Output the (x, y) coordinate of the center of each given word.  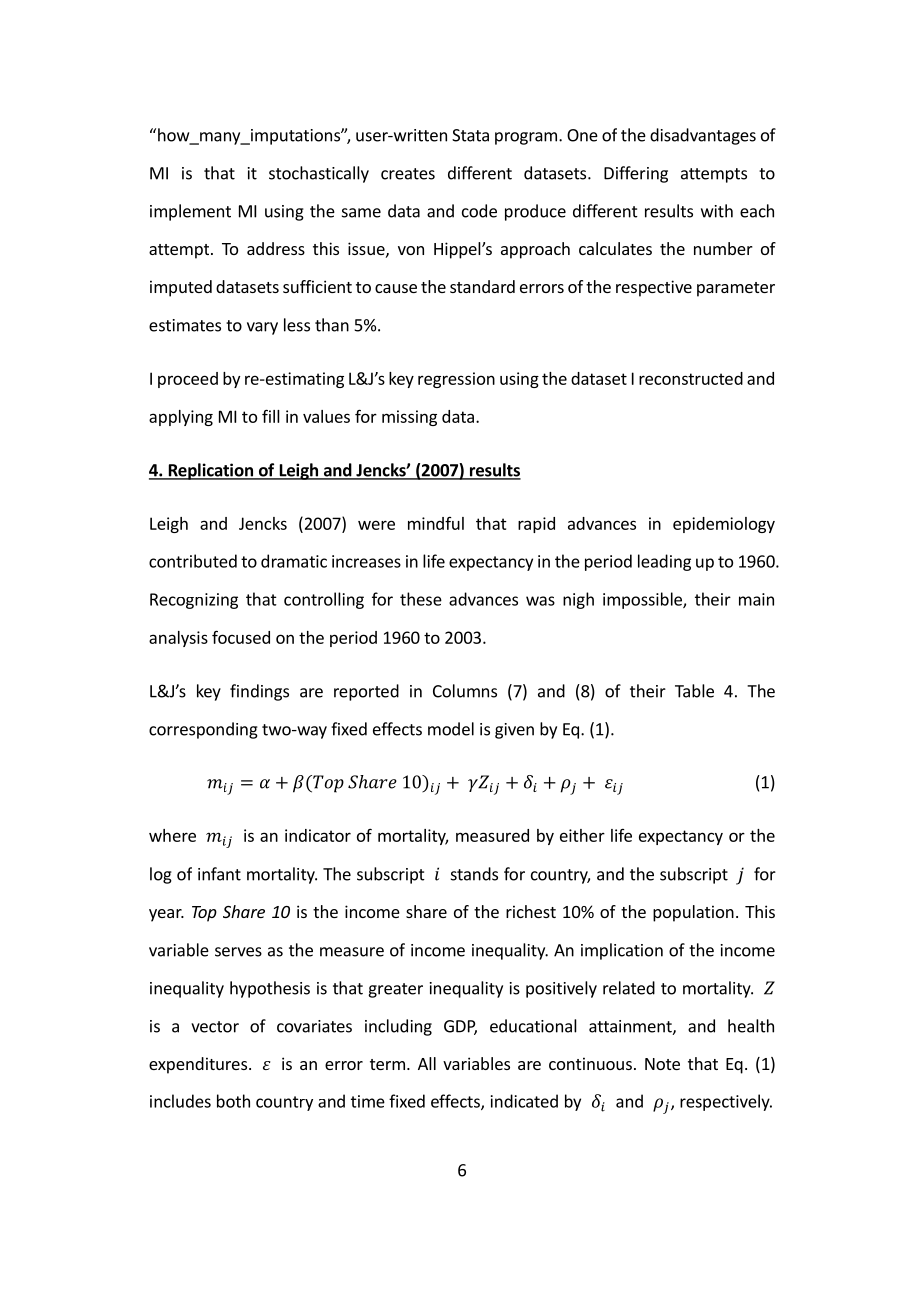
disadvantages (703, 136)
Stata (470, 135)
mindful (436, 523)
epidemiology (724, 525)
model (451, 729)
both (233, 1101)
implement (190, 212)
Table (694, 691)
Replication (210, 471)
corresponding (203, 730)
